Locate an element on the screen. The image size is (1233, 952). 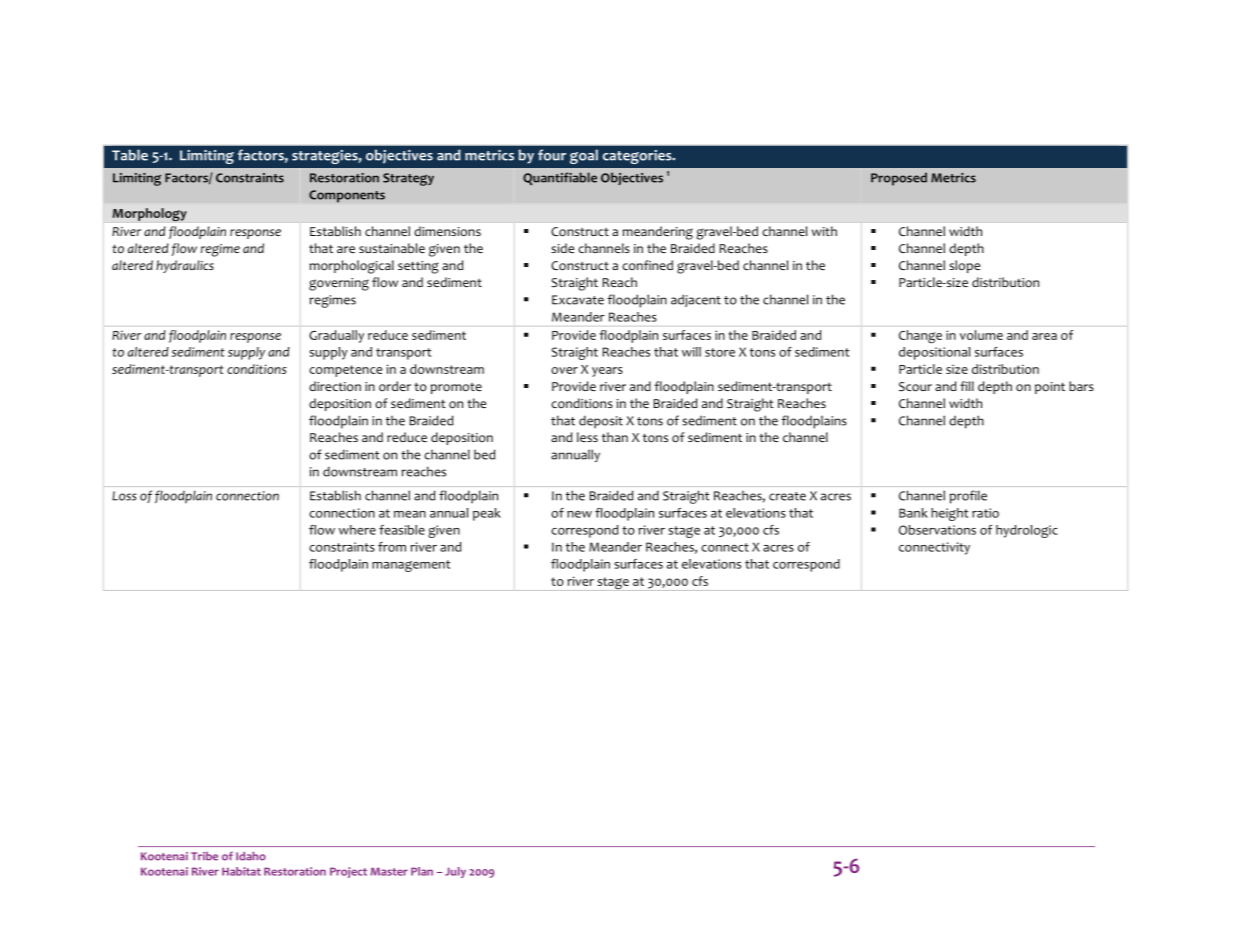
Components is located at coordinates (347, 196).
